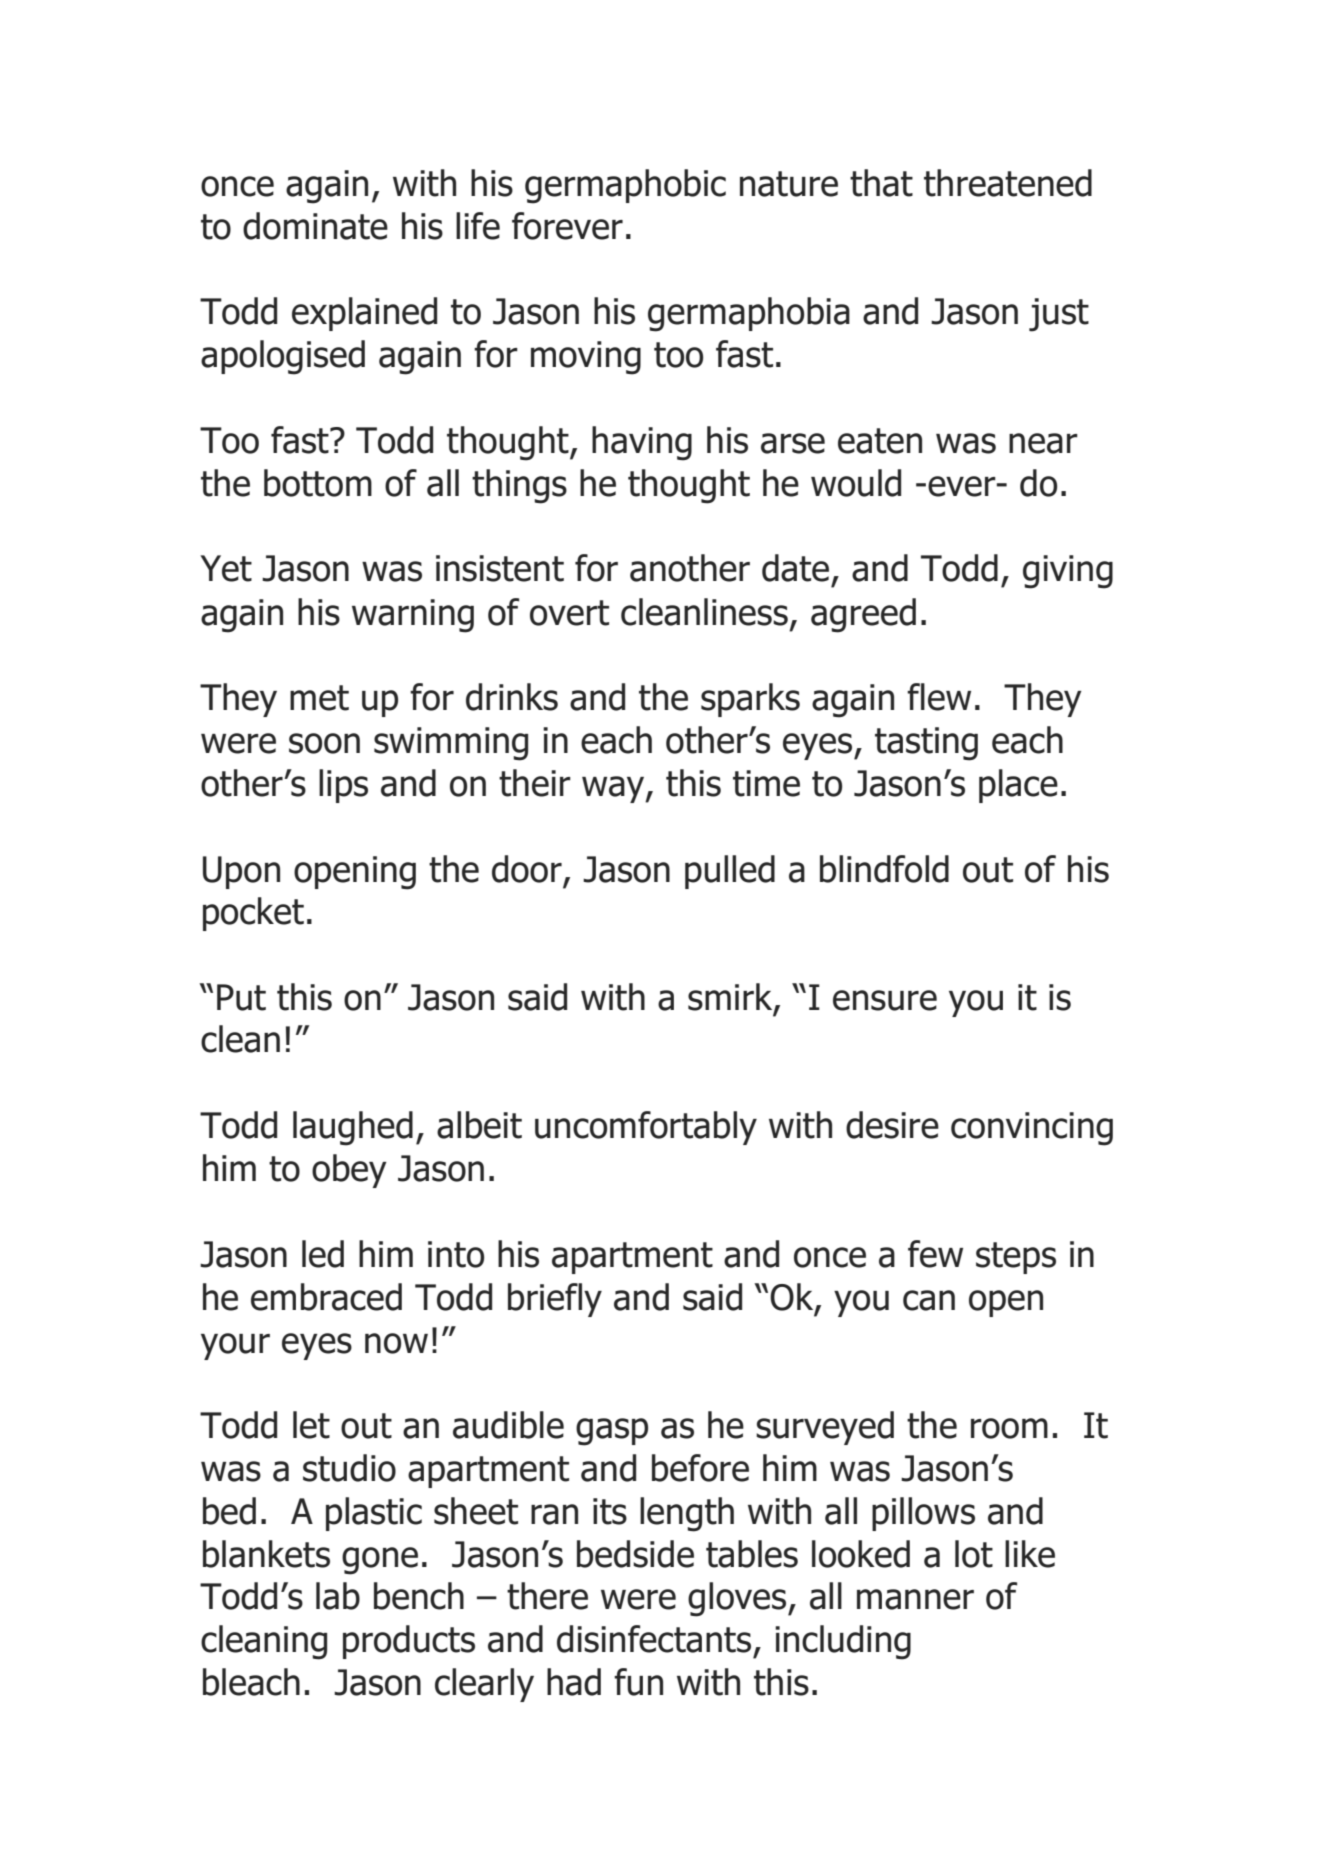 Image resolution: width=1320 pixels, height=1867 pixels. I want to click on lab, so click(338, 1596).
